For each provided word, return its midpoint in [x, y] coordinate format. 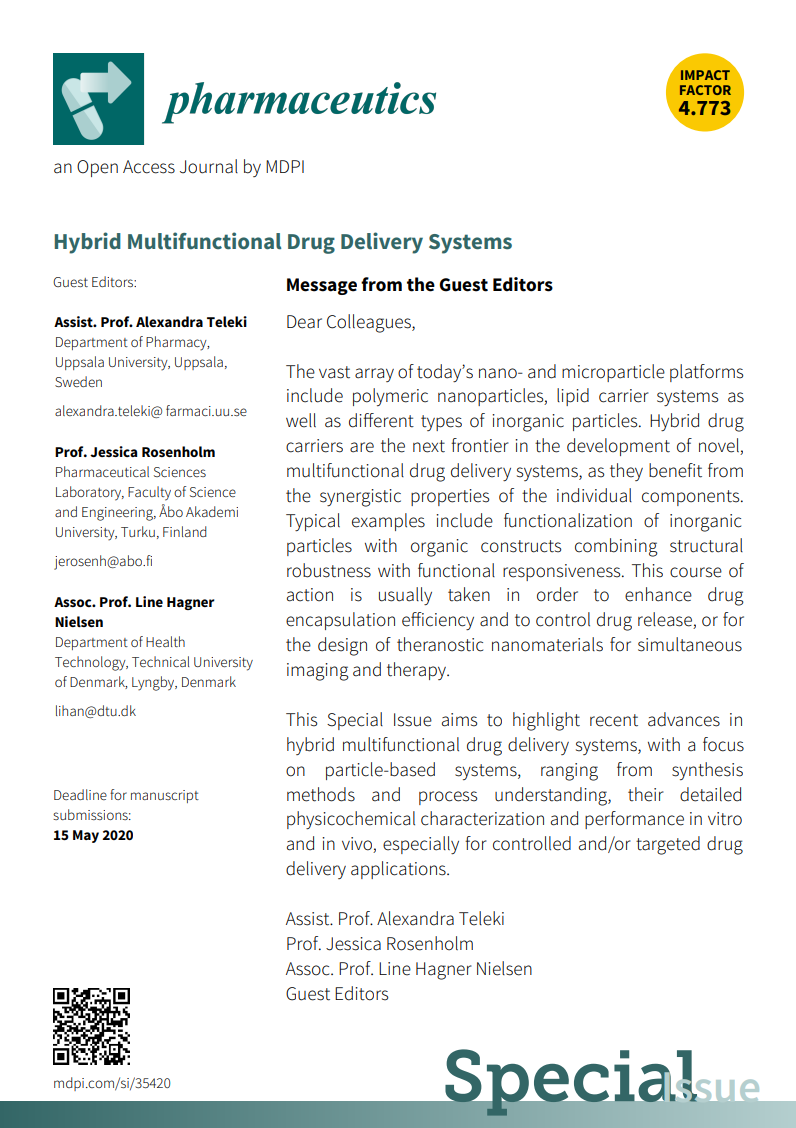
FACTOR [705, 90]
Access [149, 167]
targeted [668, 845]
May [86, 836]
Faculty [149, 493]
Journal [209, 166]
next [429, 446]
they [626, 472]
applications [399, 870]
